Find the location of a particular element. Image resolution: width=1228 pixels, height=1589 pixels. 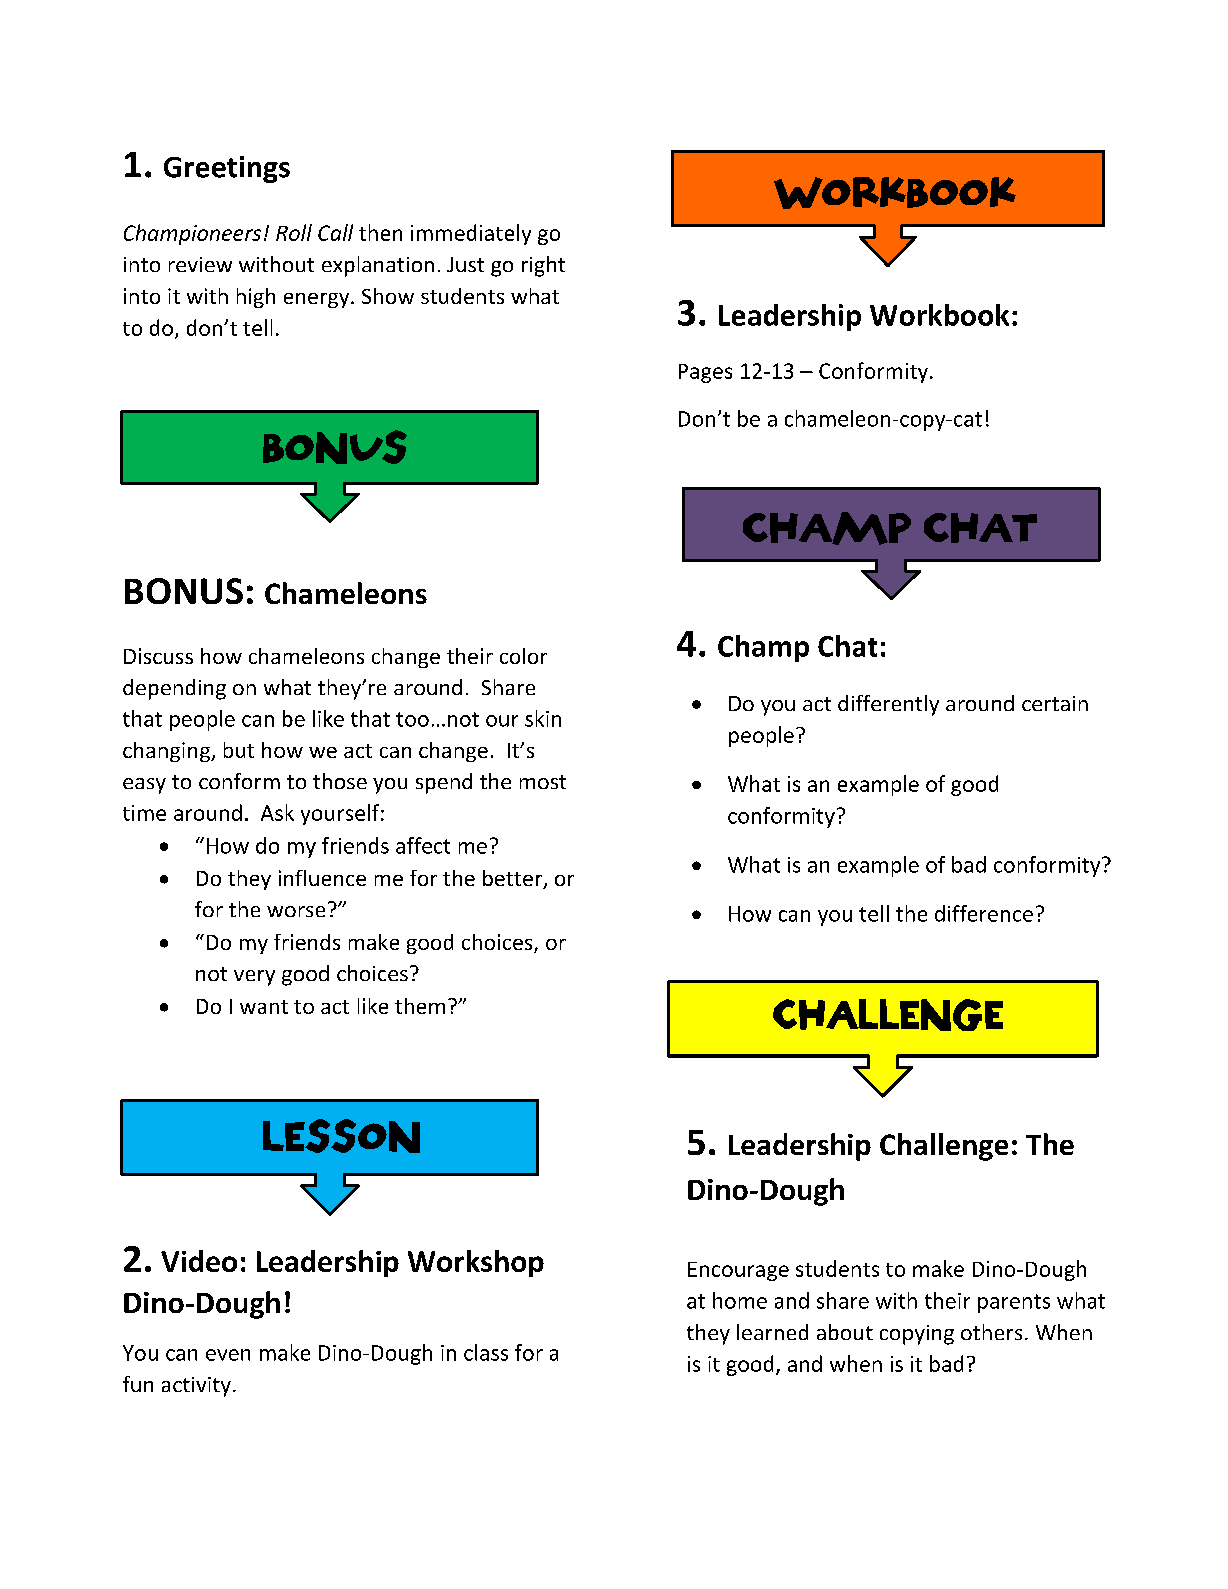

even is located at coordinates (228, 1355).
